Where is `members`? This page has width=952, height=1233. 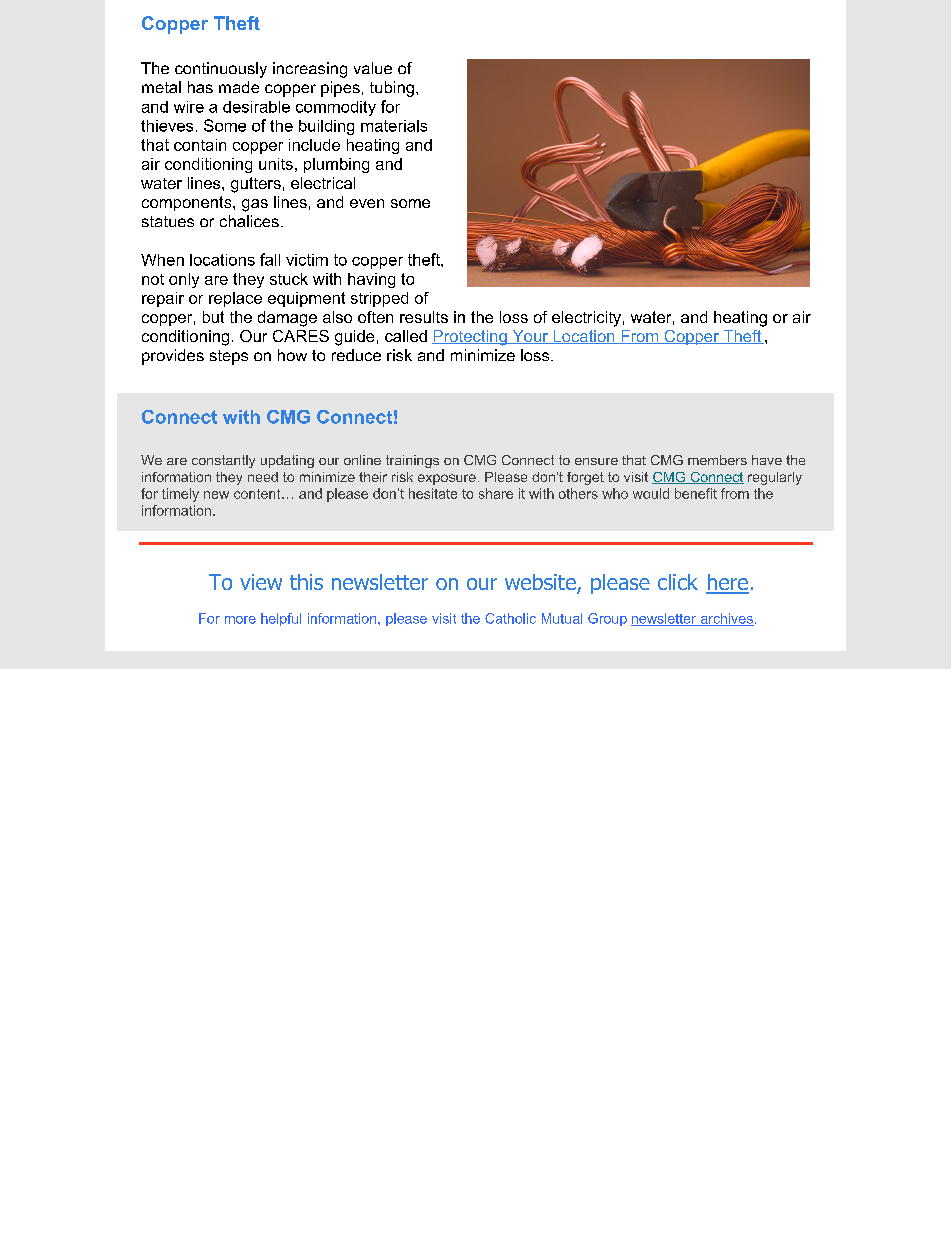
members is located at coordinates (717, 460).
